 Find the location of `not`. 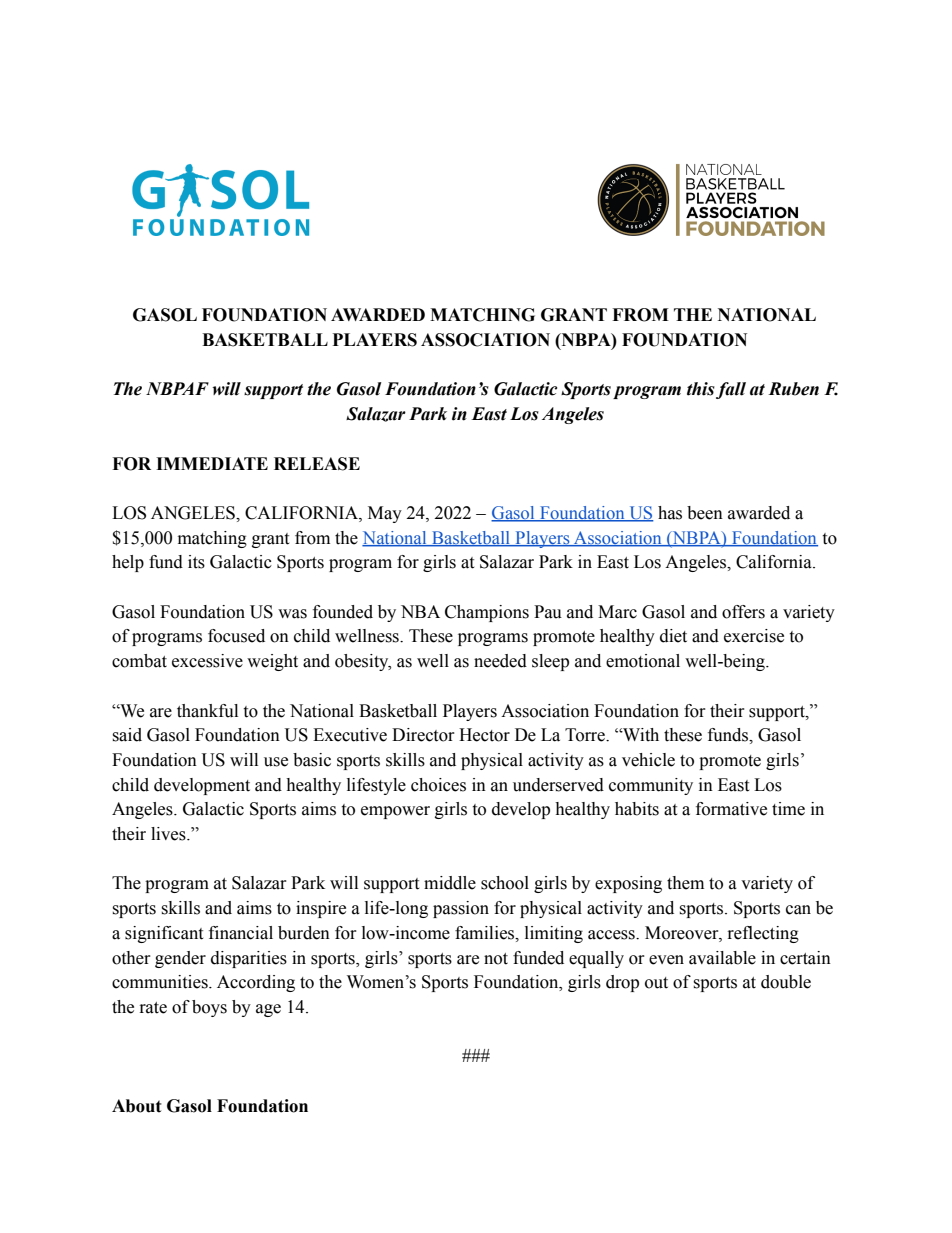

not is located at coordinates (496, 959).
